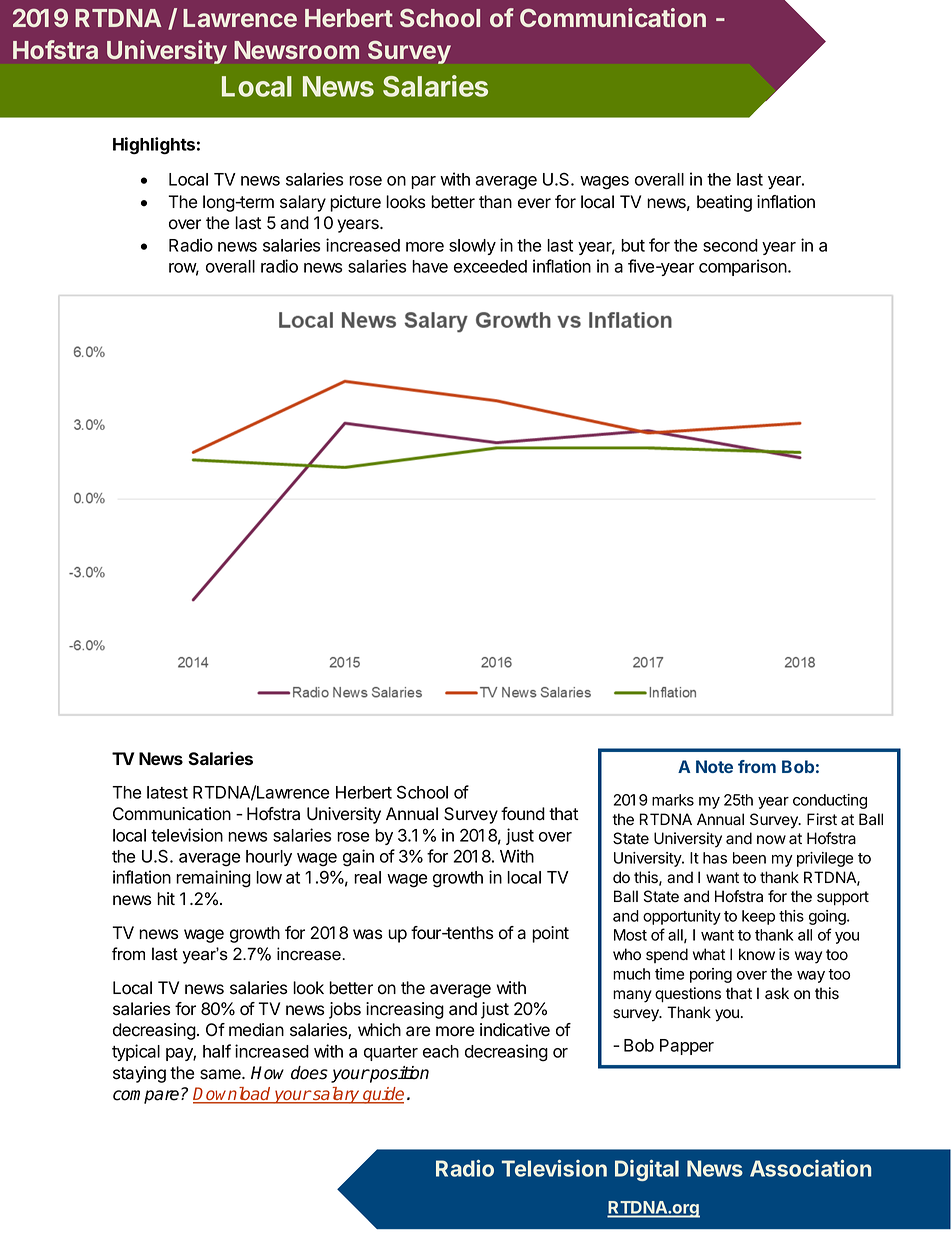  What do you see at coordinates (490, 266) in the page?
I see `exceeded` at bounding box center [490, 266].
